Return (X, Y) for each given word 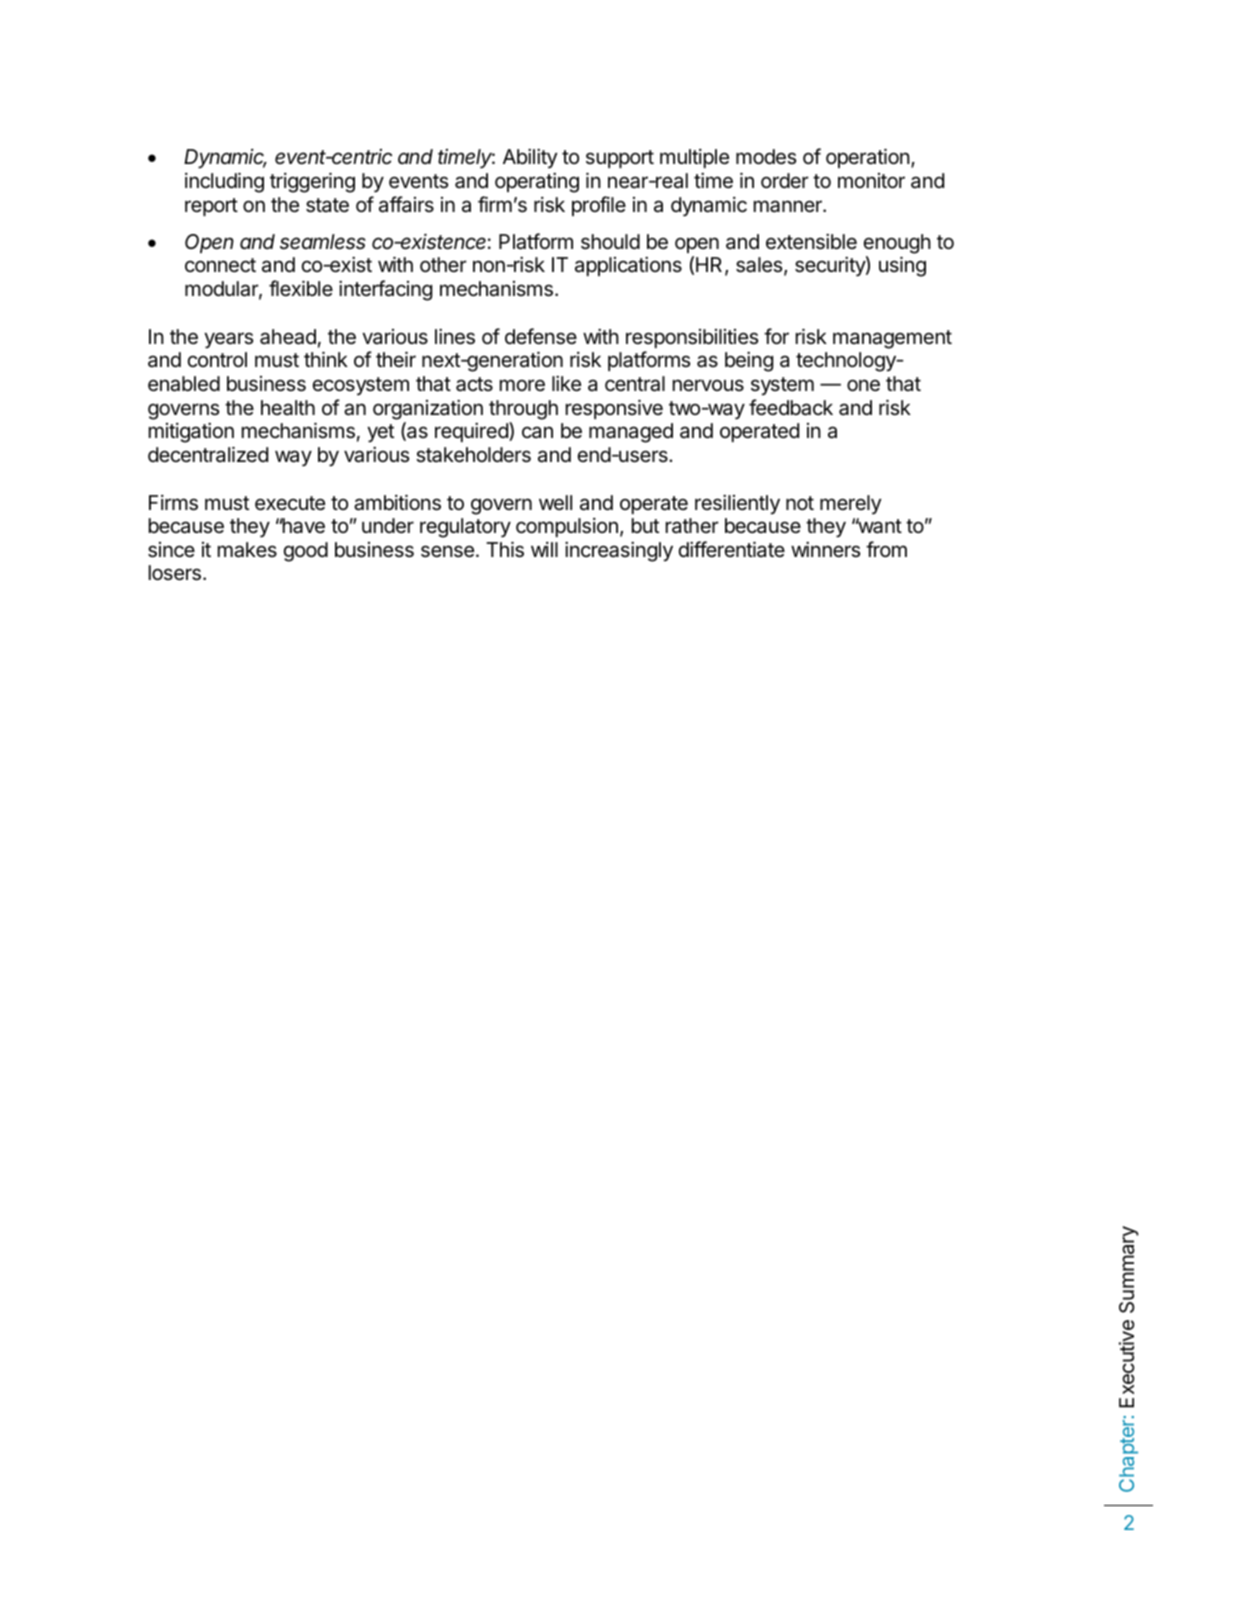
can (537, 432)
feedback (791, 407)
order (785, 180)
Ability (530, 158)
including (224, 182)
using (902, 266)
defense (541, 336)
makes (247, 550)
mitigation (191, 433)
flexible (301, 288)
